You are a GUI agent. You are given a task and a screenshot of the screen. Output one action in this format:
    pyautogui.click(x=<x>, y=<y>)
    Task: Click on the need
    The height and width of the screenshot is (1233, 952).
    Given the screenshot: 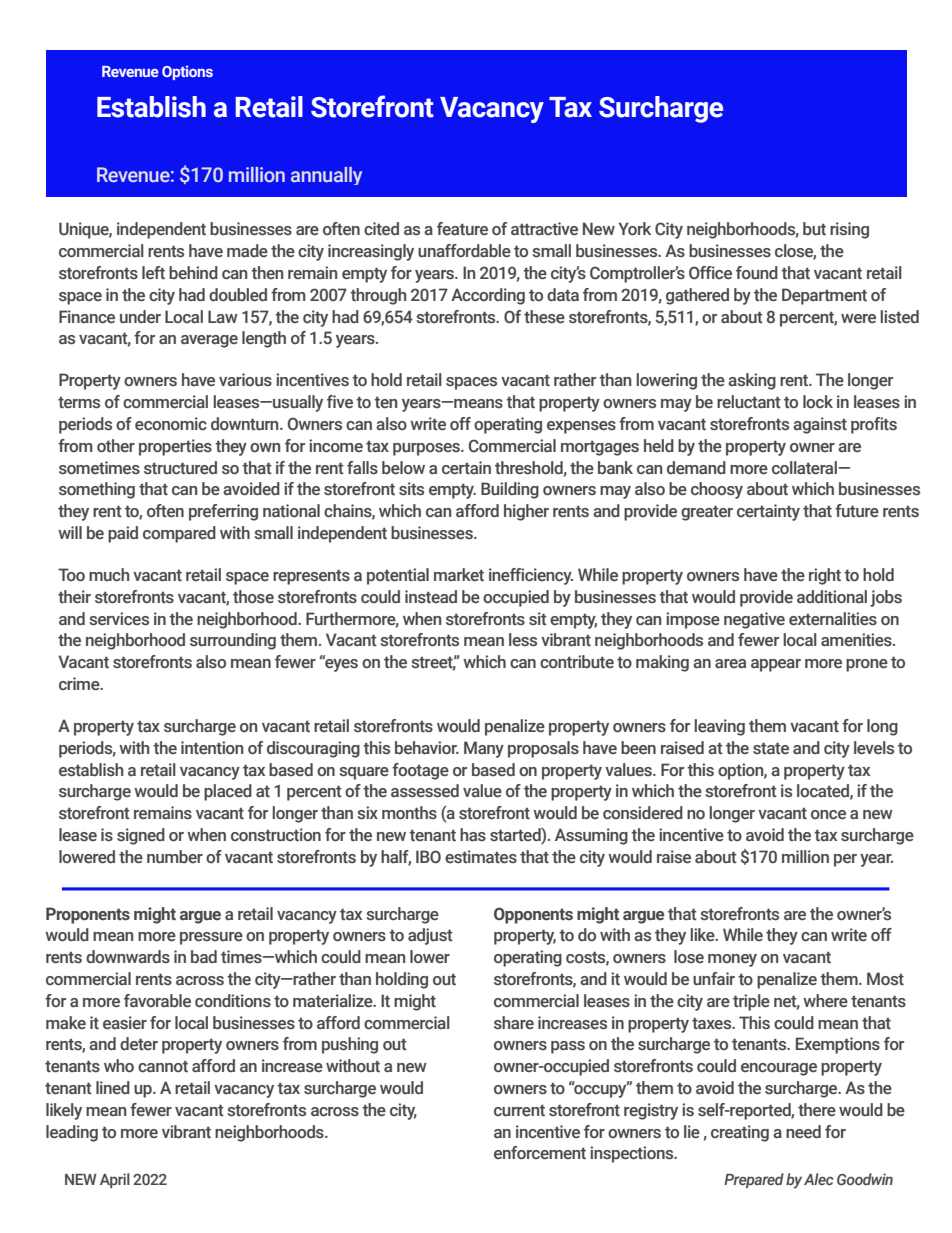 What is the action you would take?
    pyautogui.click(x=803, y=1132)
